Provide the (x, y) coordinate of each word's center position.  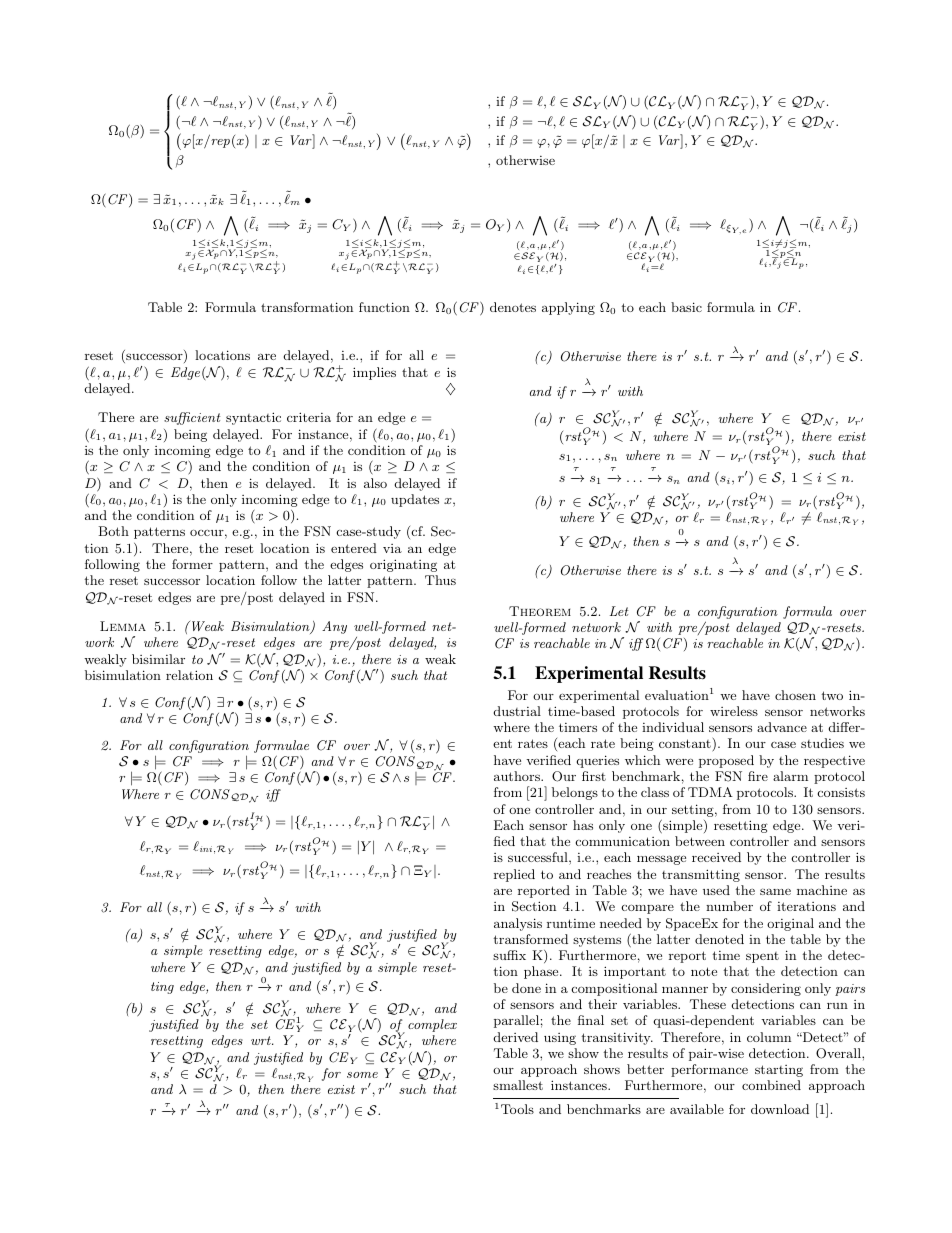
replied (514, 875)
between (700, 841)
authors (518, 776)
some (362, 1075)
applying (568, 308)
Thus (440, 580)
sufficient (192, 418)
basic (686, 307)
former (192, 564)
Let (619, 611)
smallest (518, 1085)
